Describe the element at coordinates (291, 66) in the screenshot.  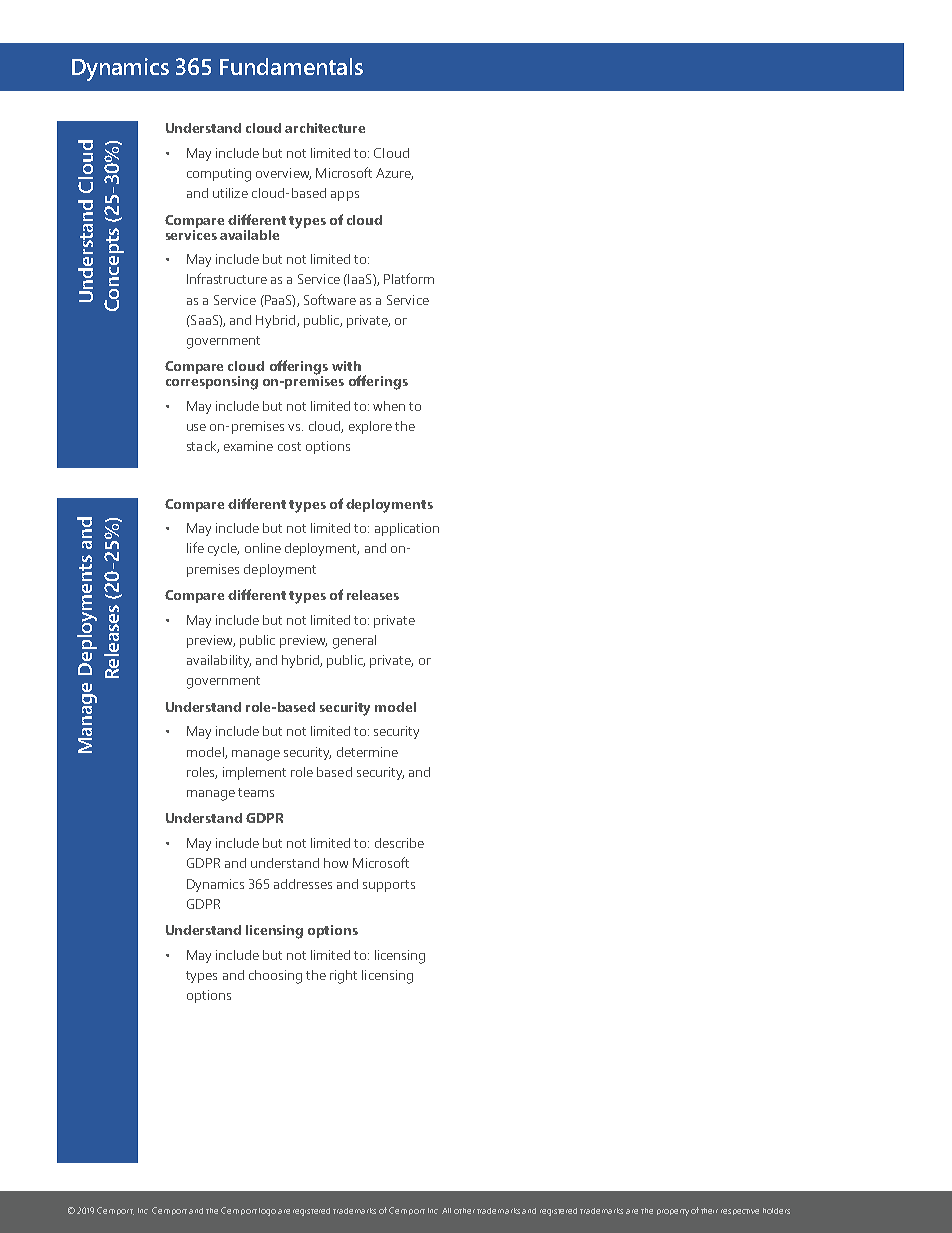
I see `Fundamentals` at that location.
